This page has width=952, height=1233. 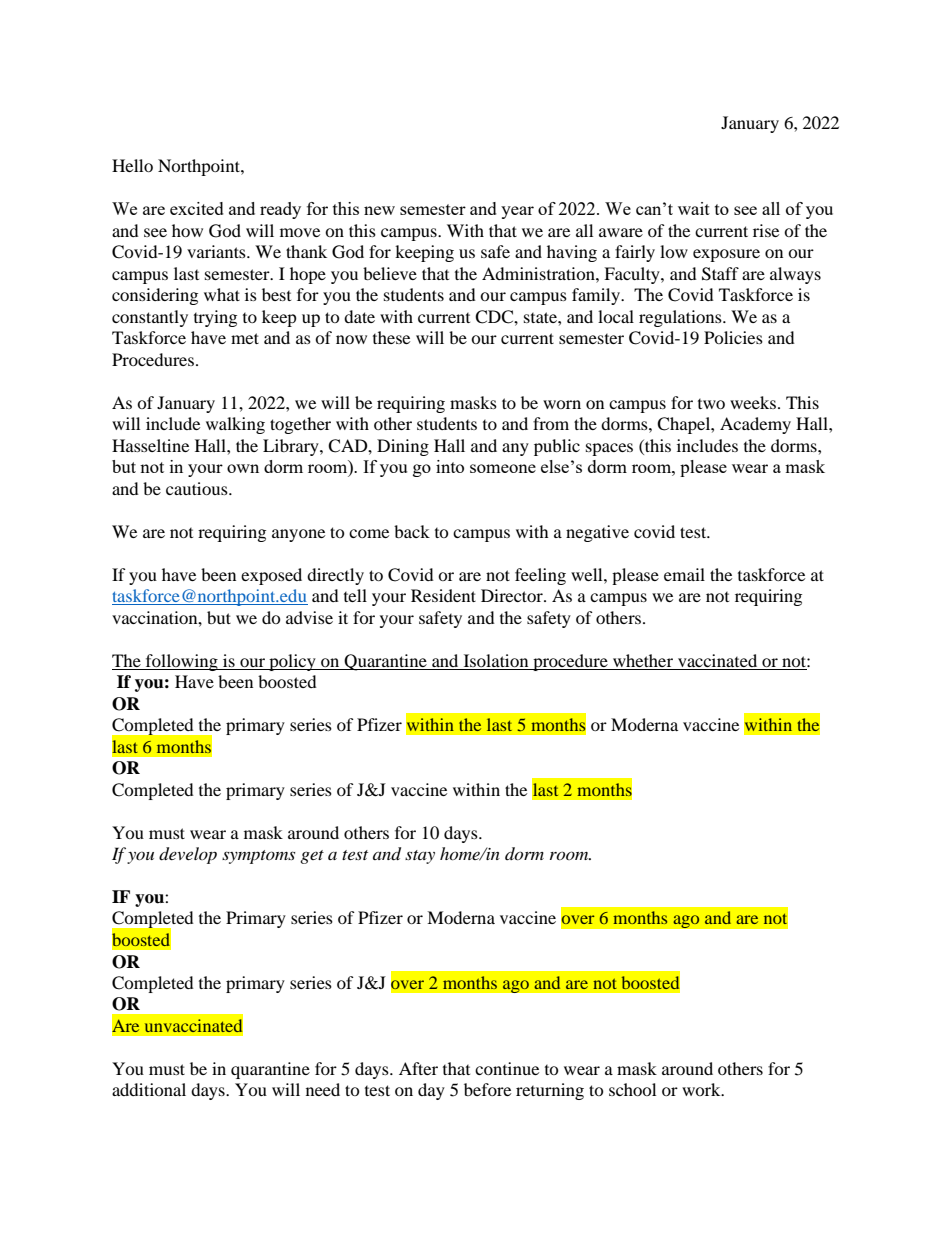 What do you see at coordinates (694, 208) in the page?
I see `wait` at bounding box center [694, 208].
